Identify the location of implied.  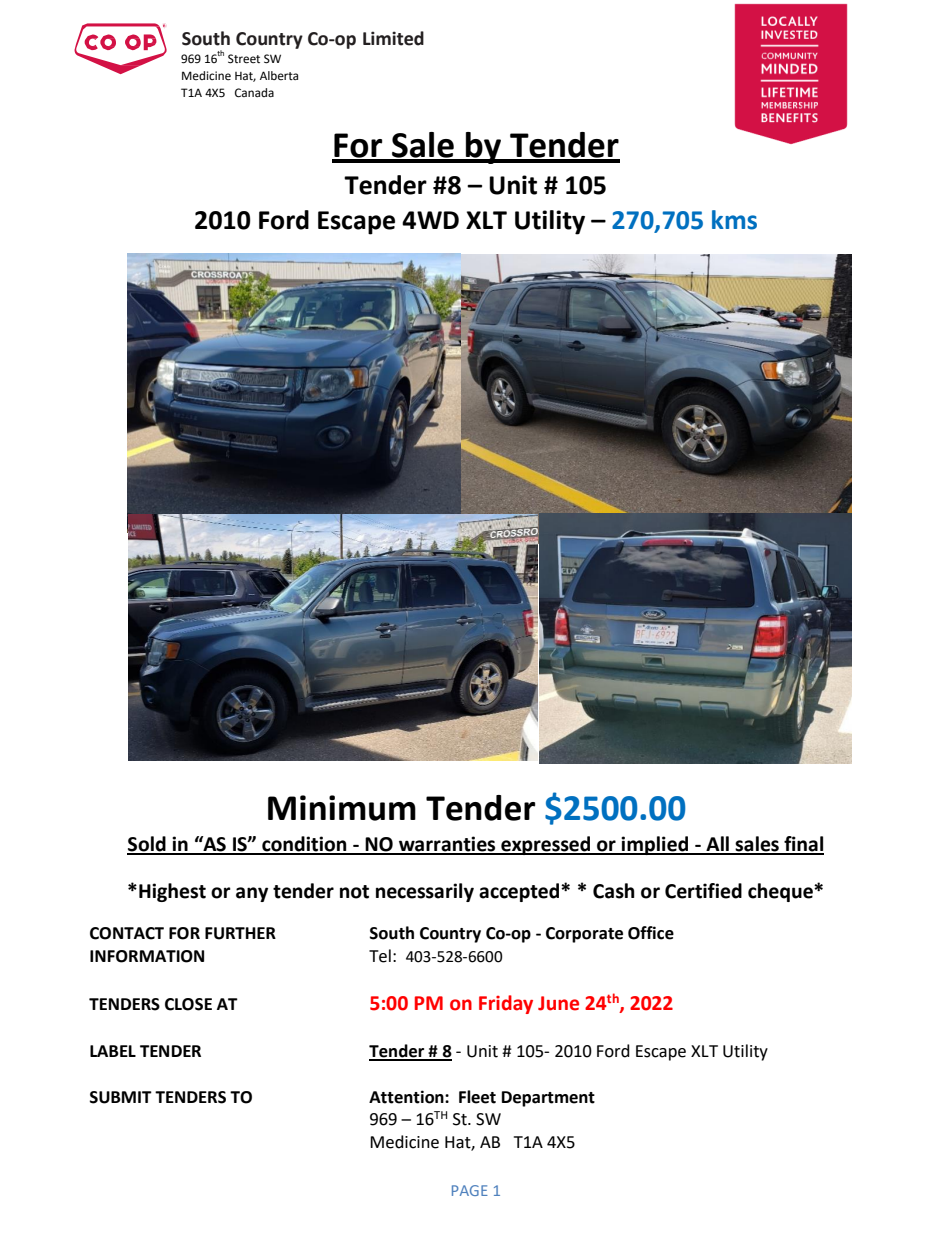
(655, 845).
